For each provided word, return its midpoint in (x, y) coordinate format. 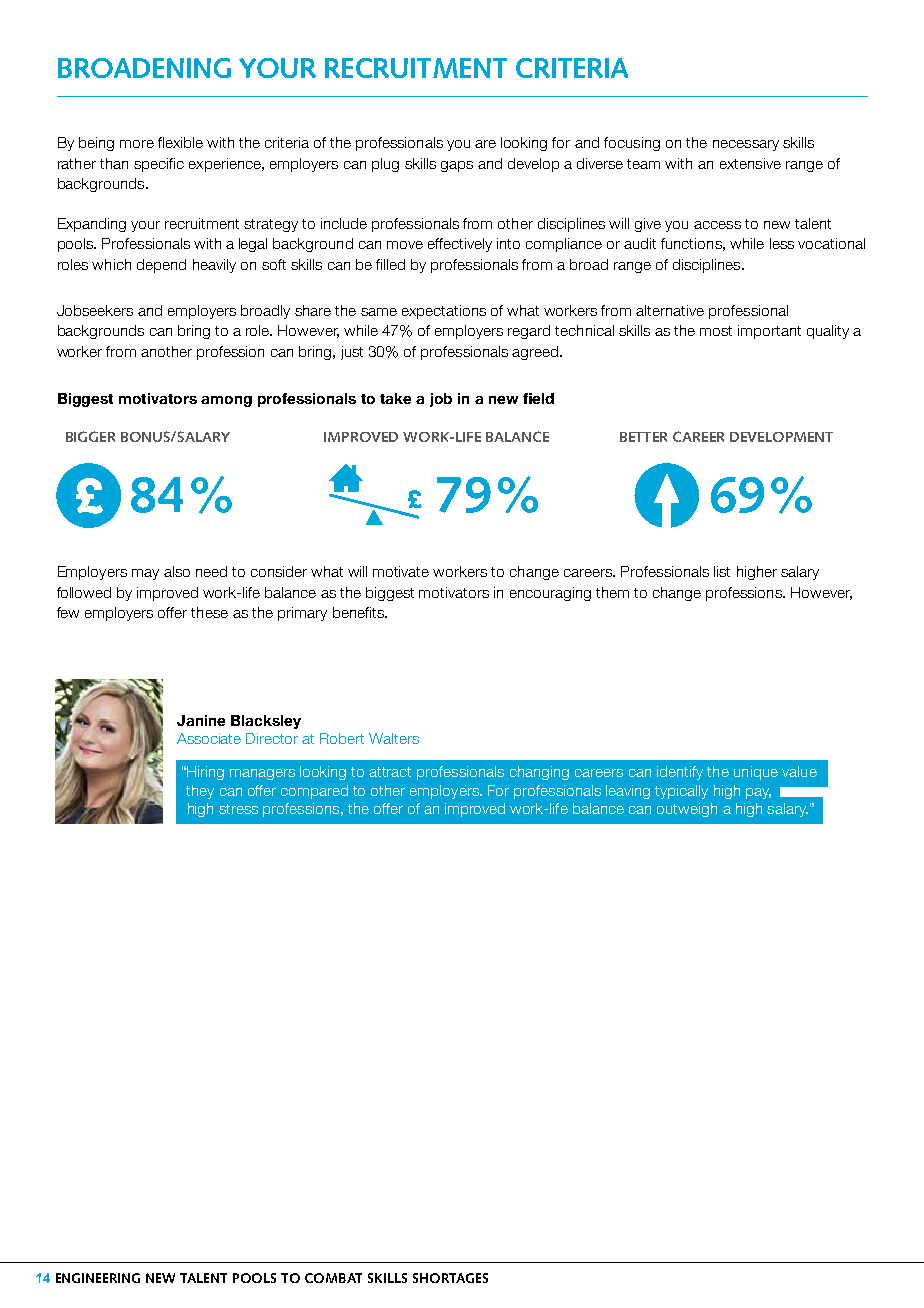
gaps (457, 166)
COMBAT (333, 1278)
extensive (750, 163)
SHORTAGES (450, 1278)
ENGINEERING (98, 1278)
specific (159, 165)
